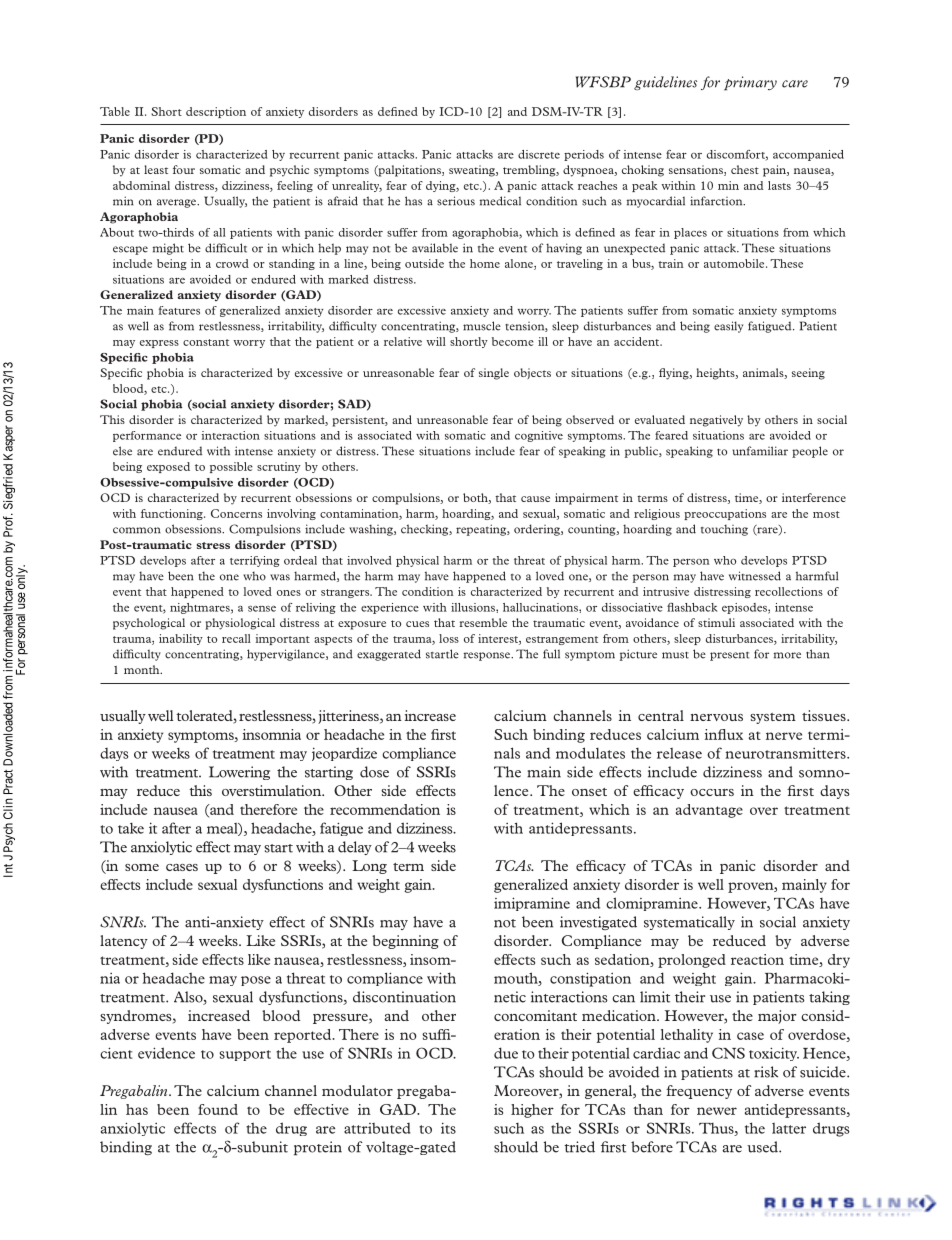  What do you see at coordinates (539, 154) in the document?
I see `discrete` at bounding box center [539, 154].
